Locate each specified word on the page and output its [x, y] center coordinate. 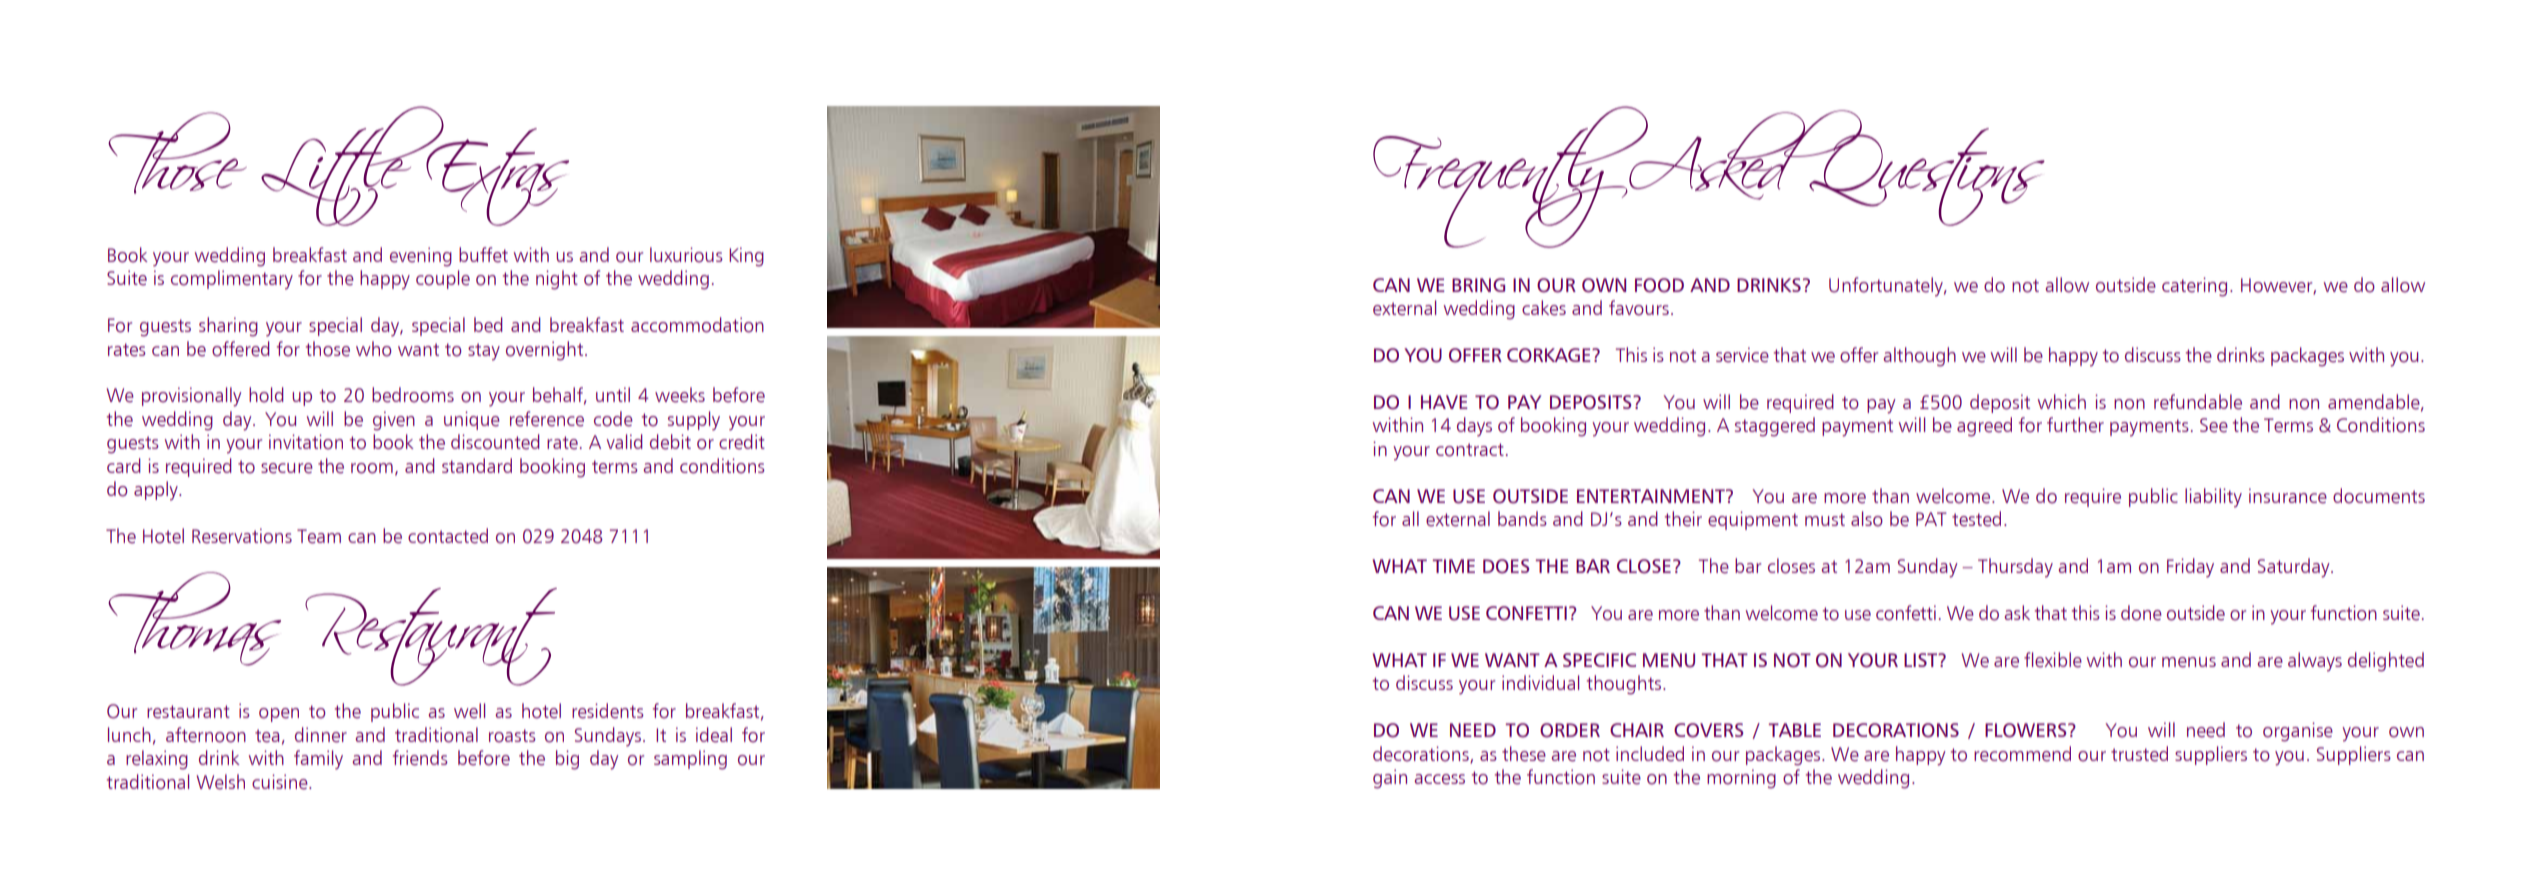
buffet [483, 255]
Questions [1926, 176]
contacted [448, 536]
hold [266, 395]
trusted [2139, 754]
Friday [2190, 568]
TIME [1453, 566]
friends [420, 758]
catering [2194, 287]
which [2062, 401]
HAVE [1444, 402]
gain [1390, 779]
